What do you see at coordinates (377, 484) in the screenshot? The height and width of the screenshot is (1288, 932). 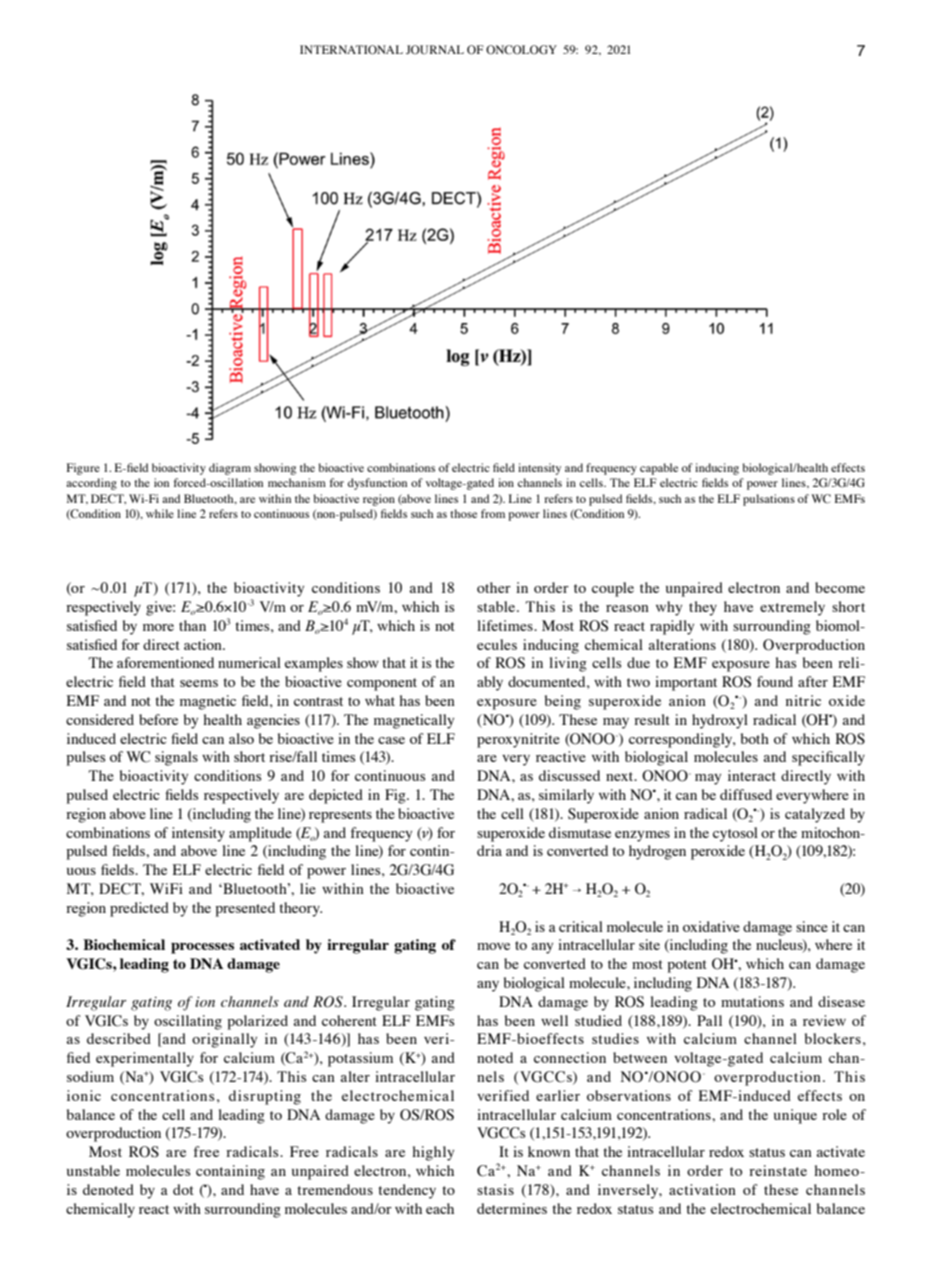 I see `dysfunction` at bounding box center [377, 484].
